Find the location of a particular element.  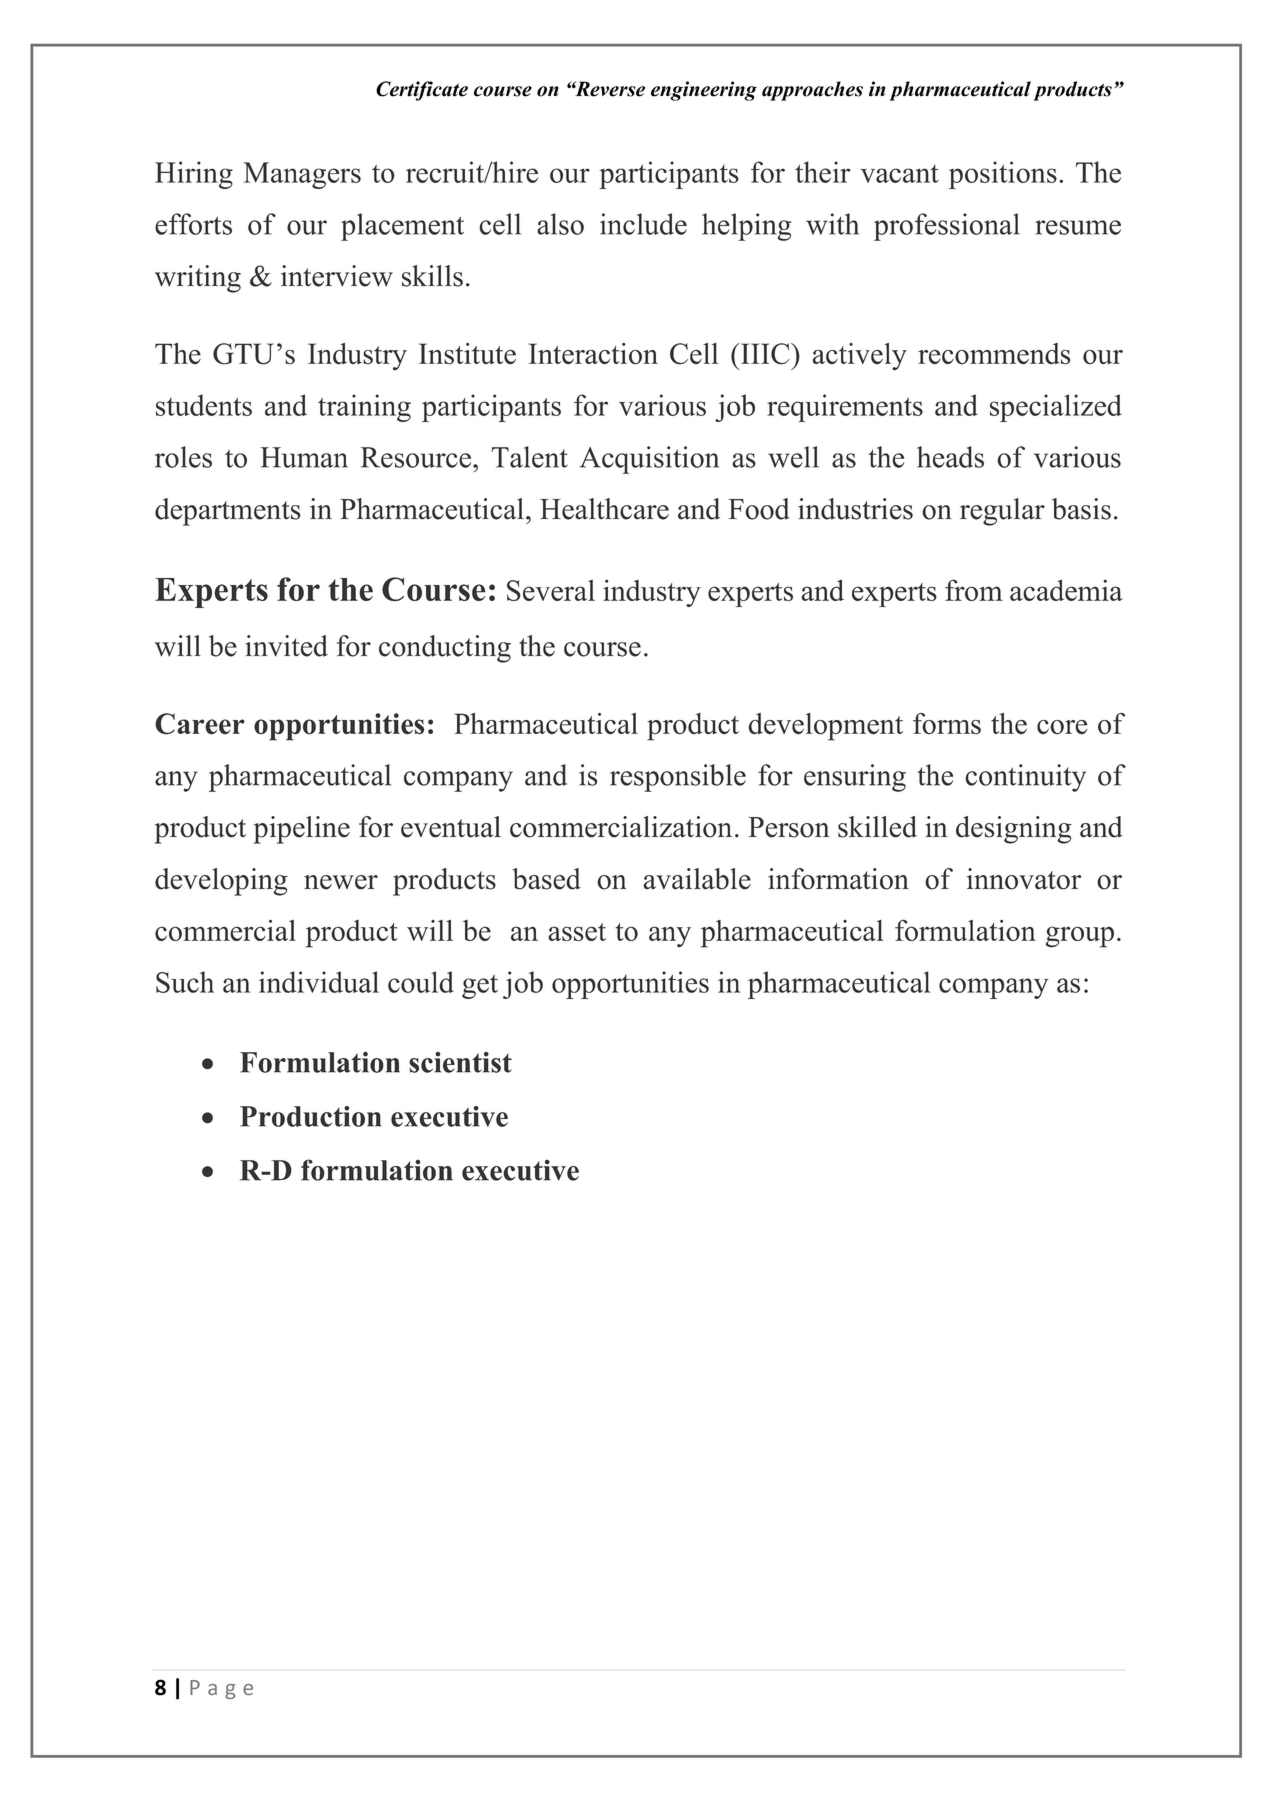

heads is located at coordinates (950, 457).
